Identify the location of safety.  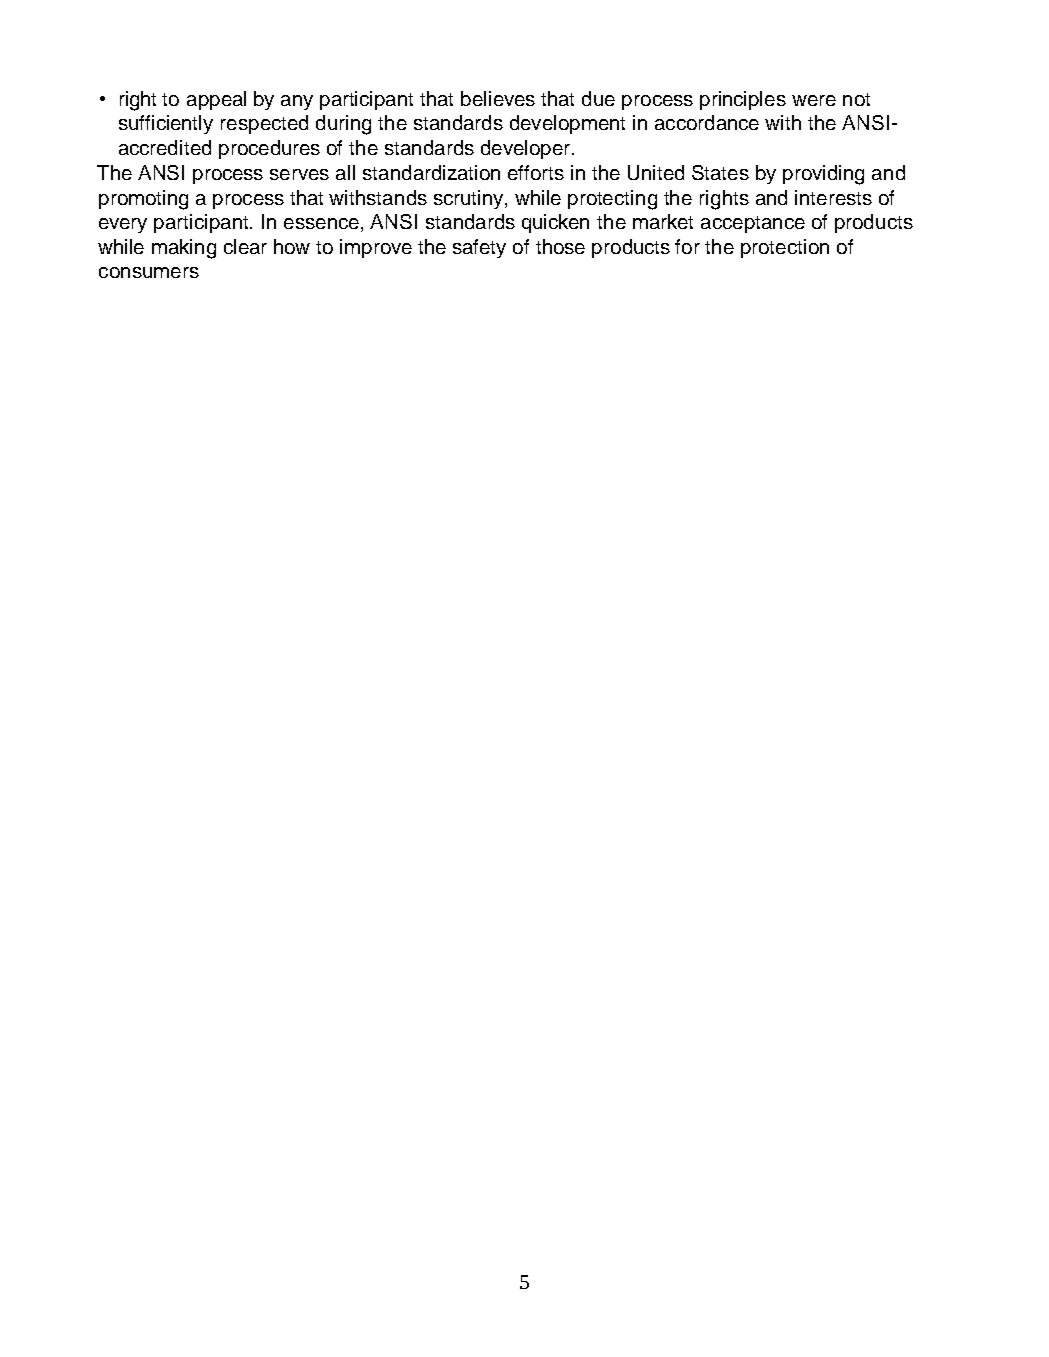
(479, 248).
